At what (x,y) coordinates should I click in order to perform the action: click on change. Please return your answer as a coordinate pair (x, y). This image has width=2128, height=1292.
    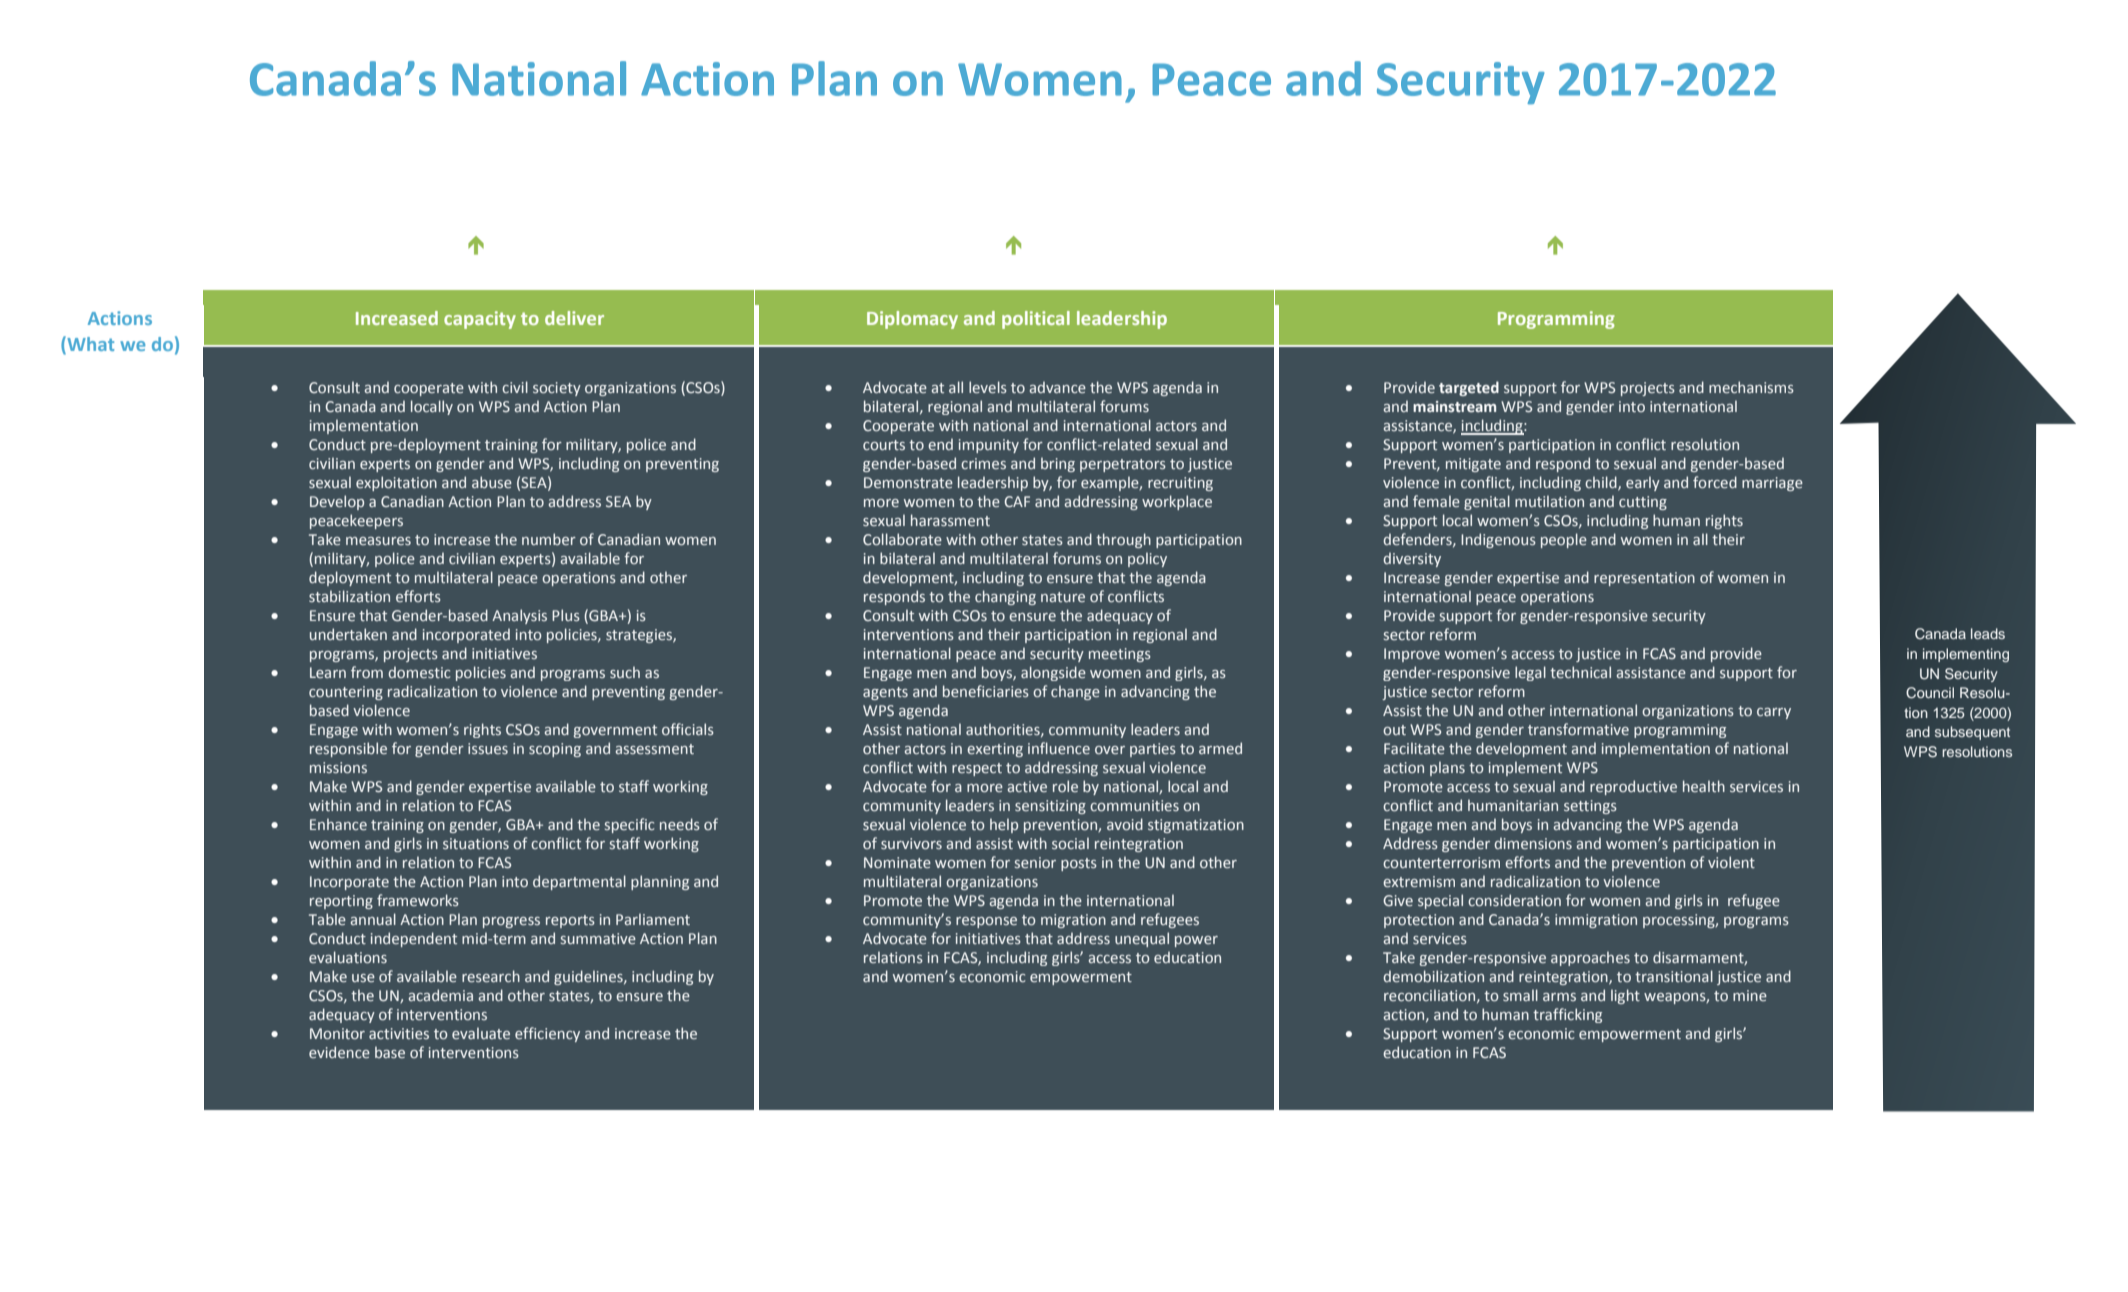
    Looking at the image, I should click on (1075, 692).
